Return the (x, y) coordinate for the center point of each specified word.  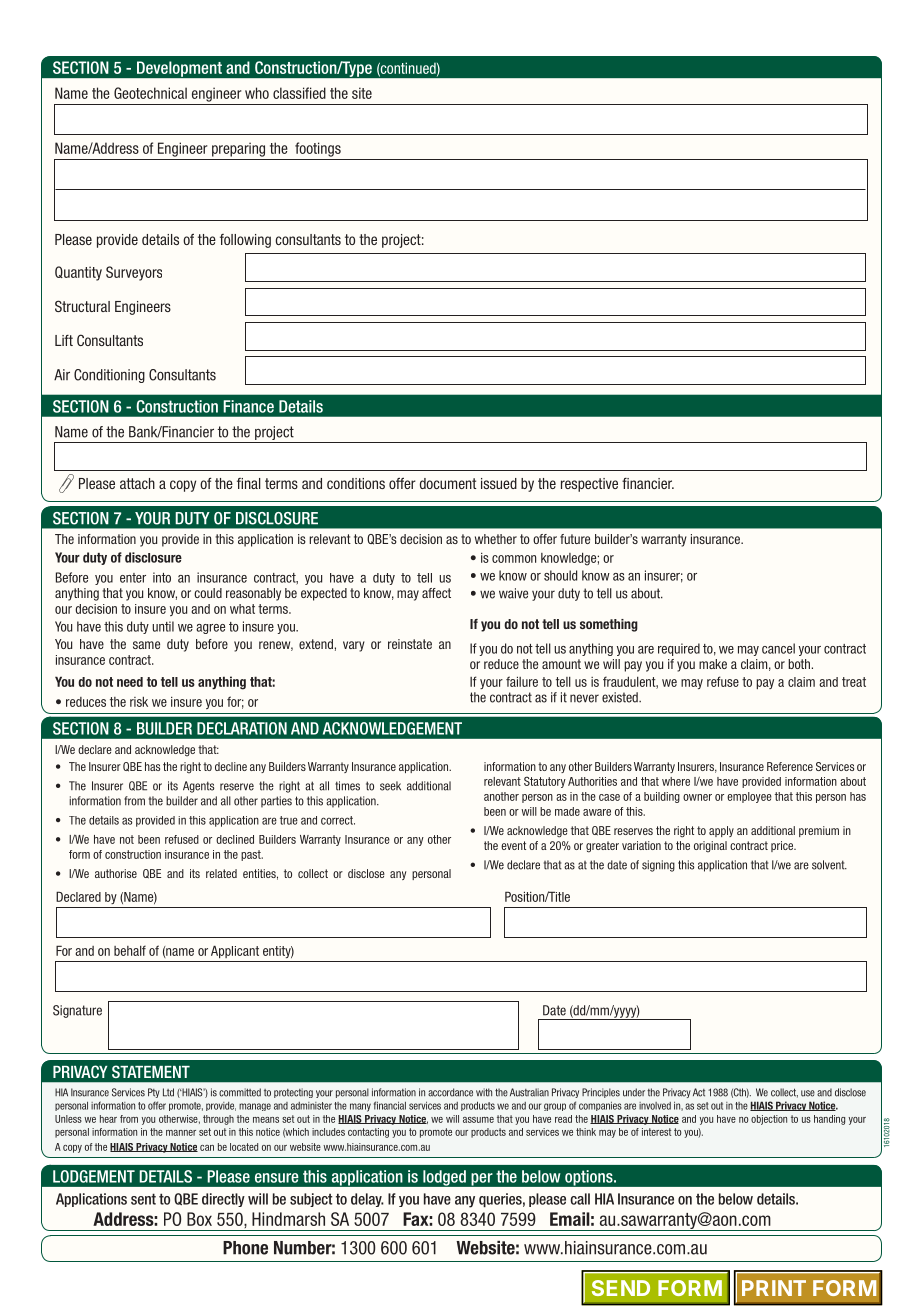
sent (143, 1199)
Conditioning (109, 376)
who (257, 93)
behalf (130, 950)
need (130, 682)
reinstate (410, 644)
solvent (829, 865)
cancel (778, 648)
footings (318, 149)
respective (589, 485)
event (513, 845)
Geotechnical (150, 93)
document (448, 483)
